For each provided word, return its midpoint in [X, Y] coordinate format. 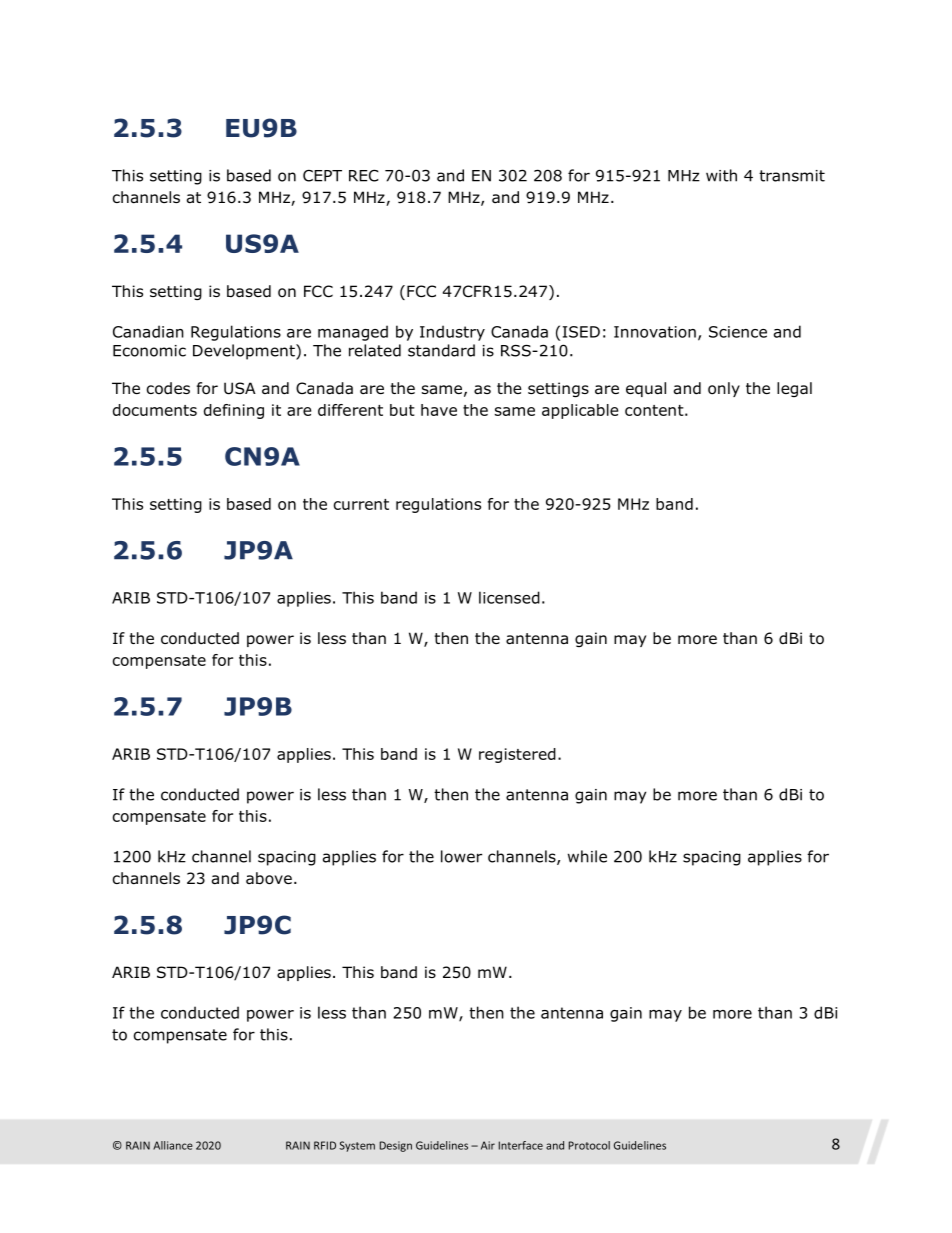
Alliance [173, 1145]
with [721, 175]
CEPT [322, 176]
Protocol [589, 1145]
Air [488, 1145]
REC [364, 176]
